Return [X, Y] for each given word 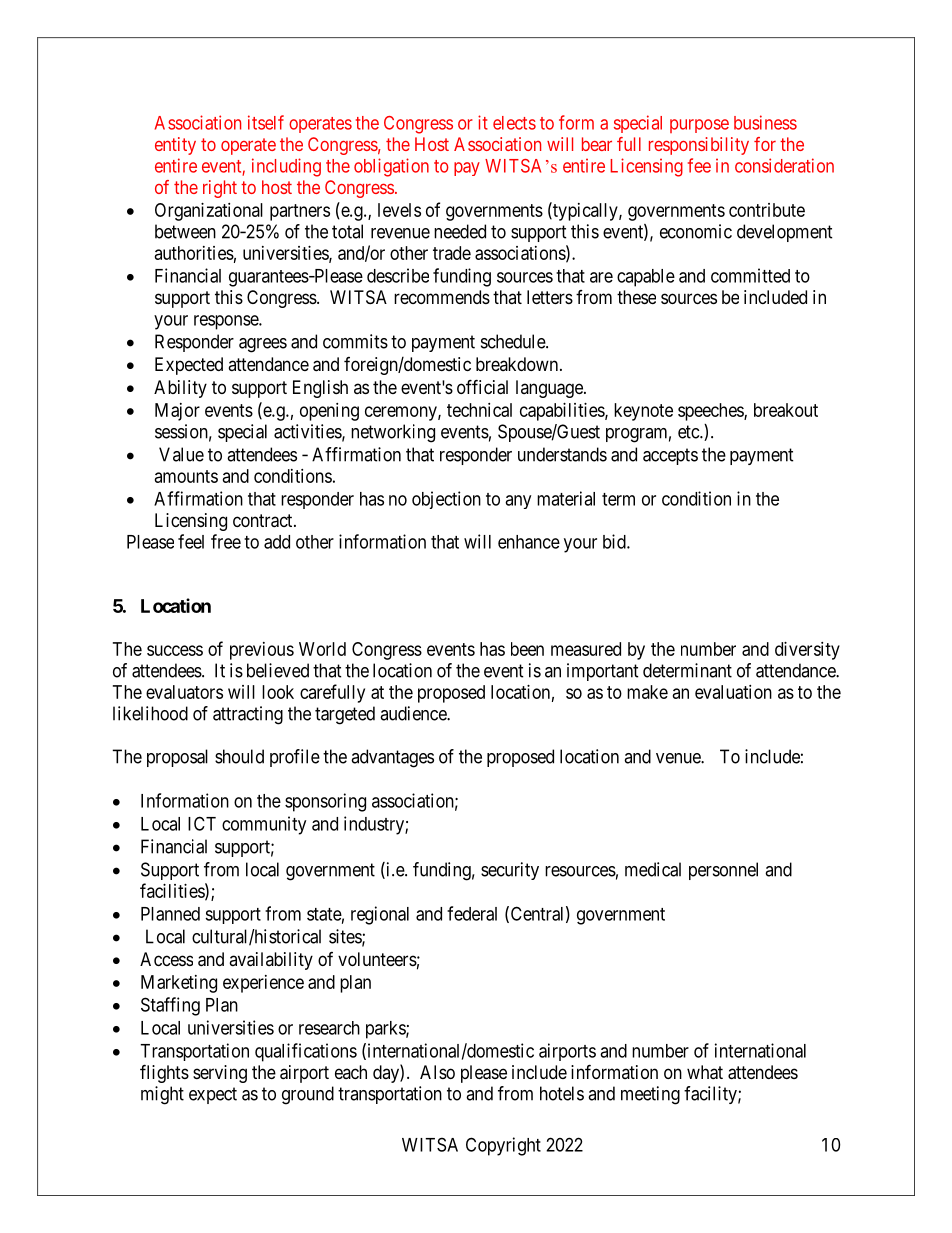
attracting [248, 715]
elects [514, 123]
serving [220, 1074]
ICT [202, 823]
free [226, 541]
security [510, 871]
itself [266, 122]
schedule [514, 341]
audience [414, 713]
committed [750, 275]
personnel [723, 871]
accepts [670, 456]
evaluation [733, 692]
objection [446, 500]
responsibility [699, 146]
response [227, 322]
